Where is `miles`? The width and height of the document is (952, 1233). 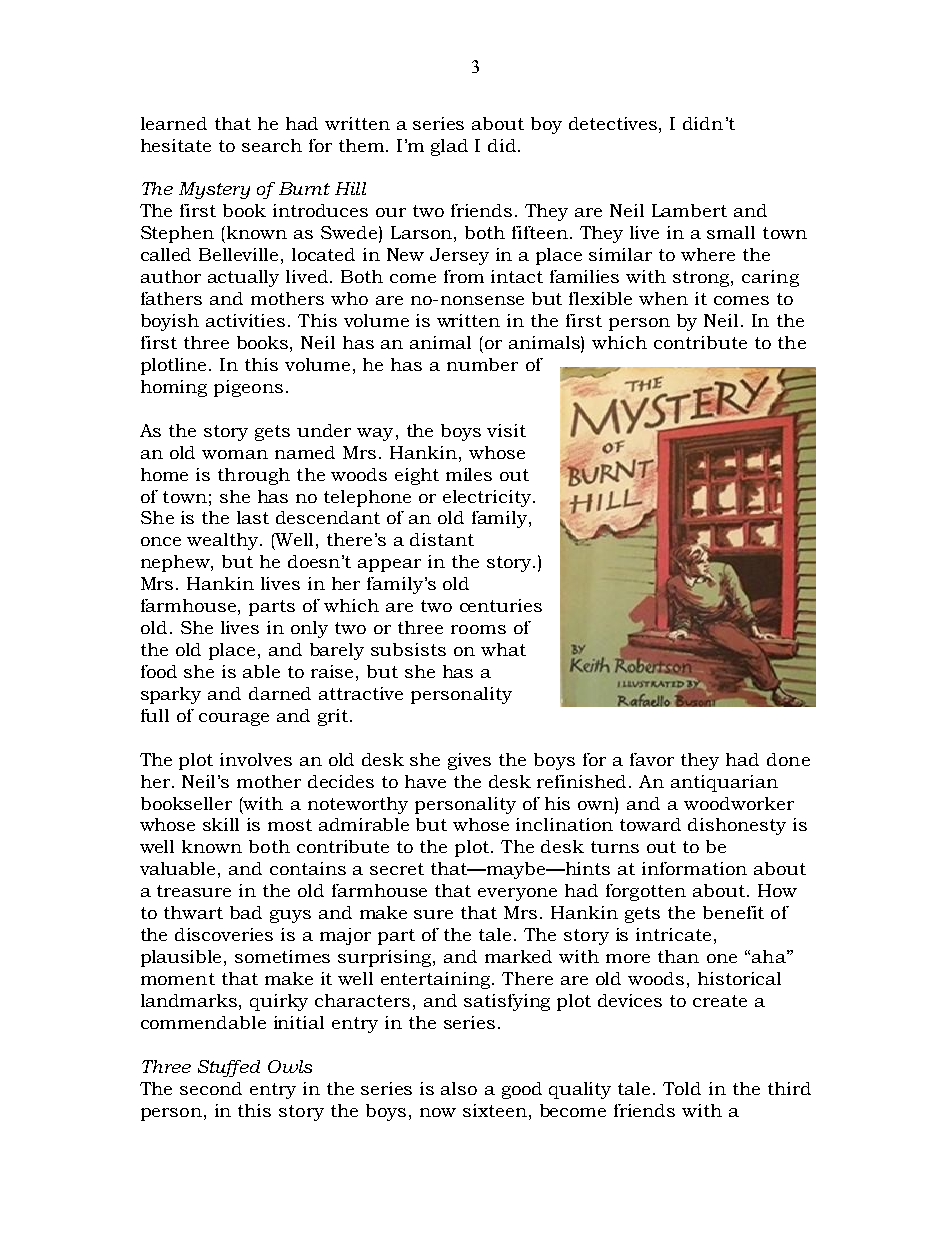 miles is located at coordinates (469, 474).
